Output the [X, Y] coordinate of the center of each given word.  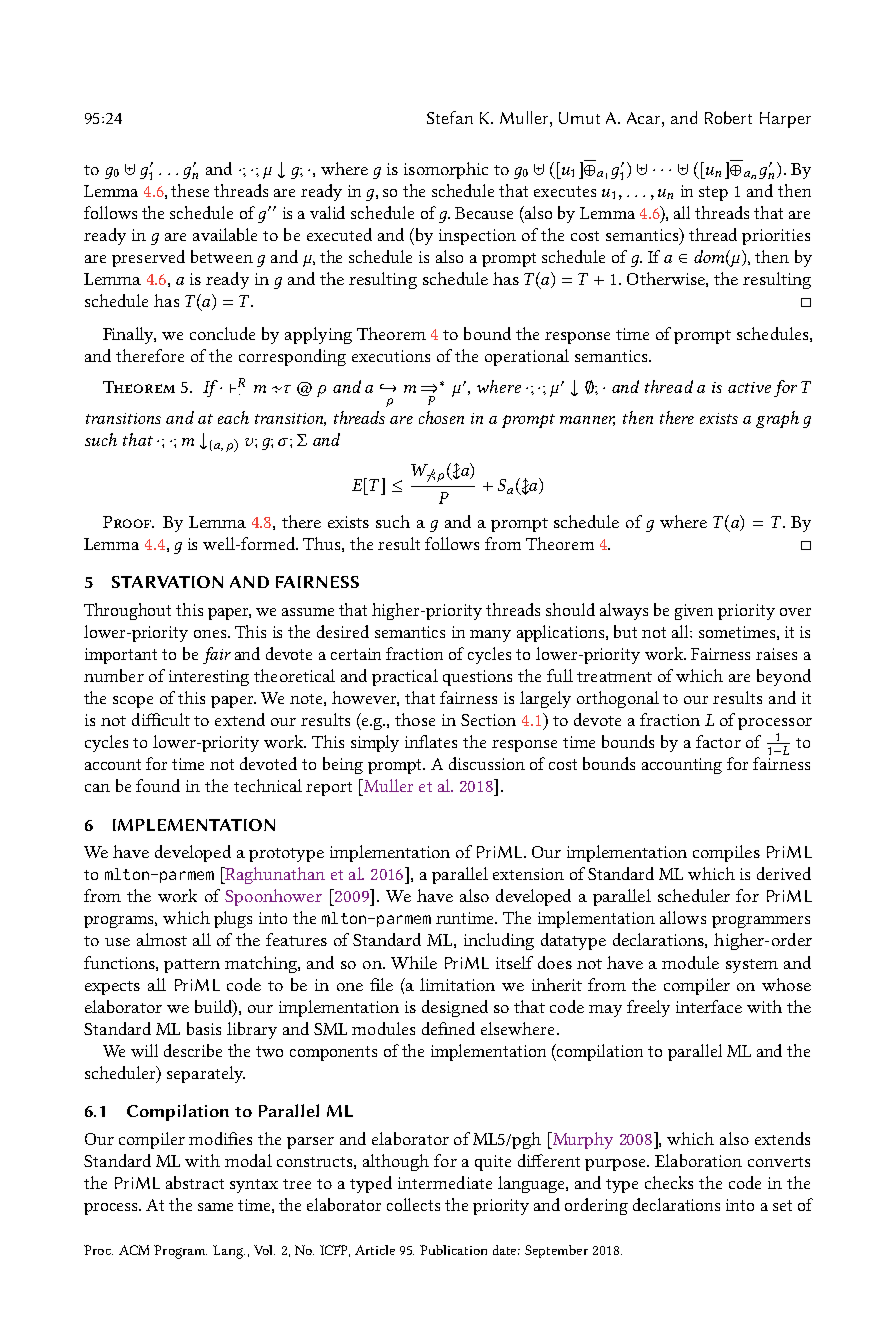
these [190, 190]
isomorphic [446, 170]
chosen [441, 417]
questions [477, 678]
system [752, 966]
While [414, 962]
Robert [728, 117]
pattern [192, 966]
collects [413, 1204]
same [215, 1207]
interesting [209, 678]
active [749, 387]
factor [718, 741]
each [233, 417]
